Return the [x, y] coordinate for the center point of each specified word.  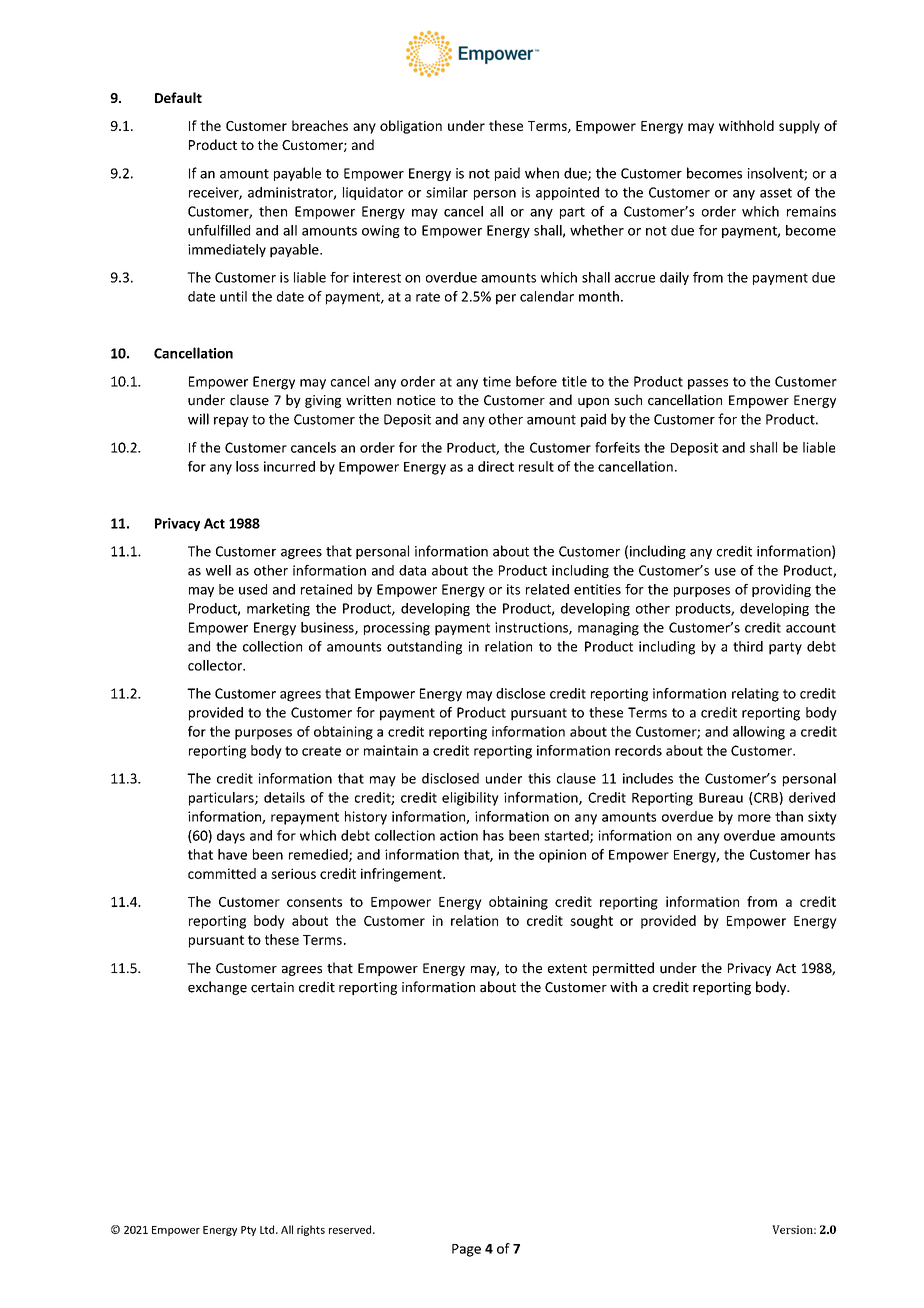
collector [216, 665]
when [542, 173]
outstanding [424, 648]
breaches [320, 125]
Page [466, 1250]
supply [799, 127]
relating [755, 695]
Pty [248, 1231]
